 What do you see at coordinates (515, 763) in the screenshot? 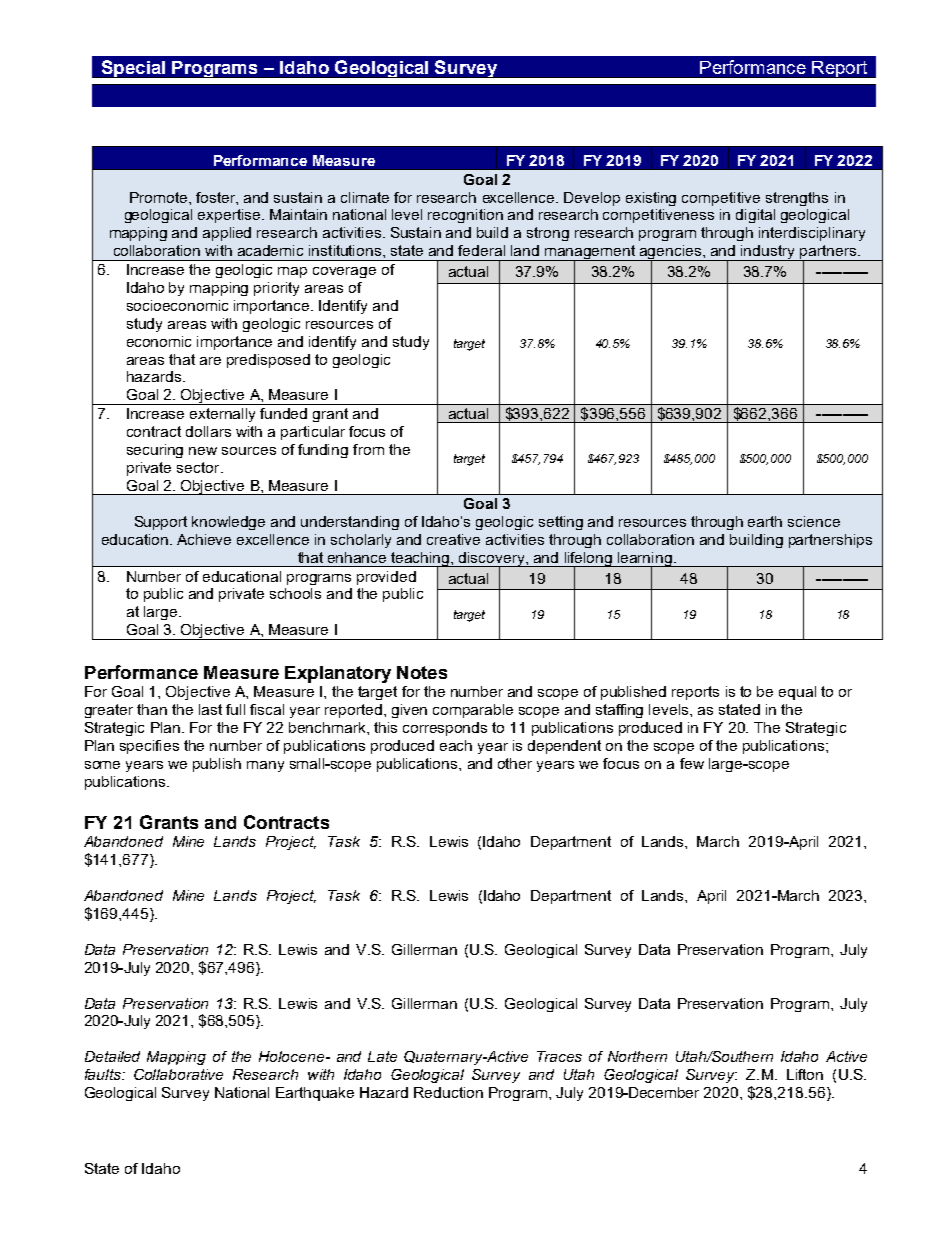
I see `other` at bounding box center [515, 763].
